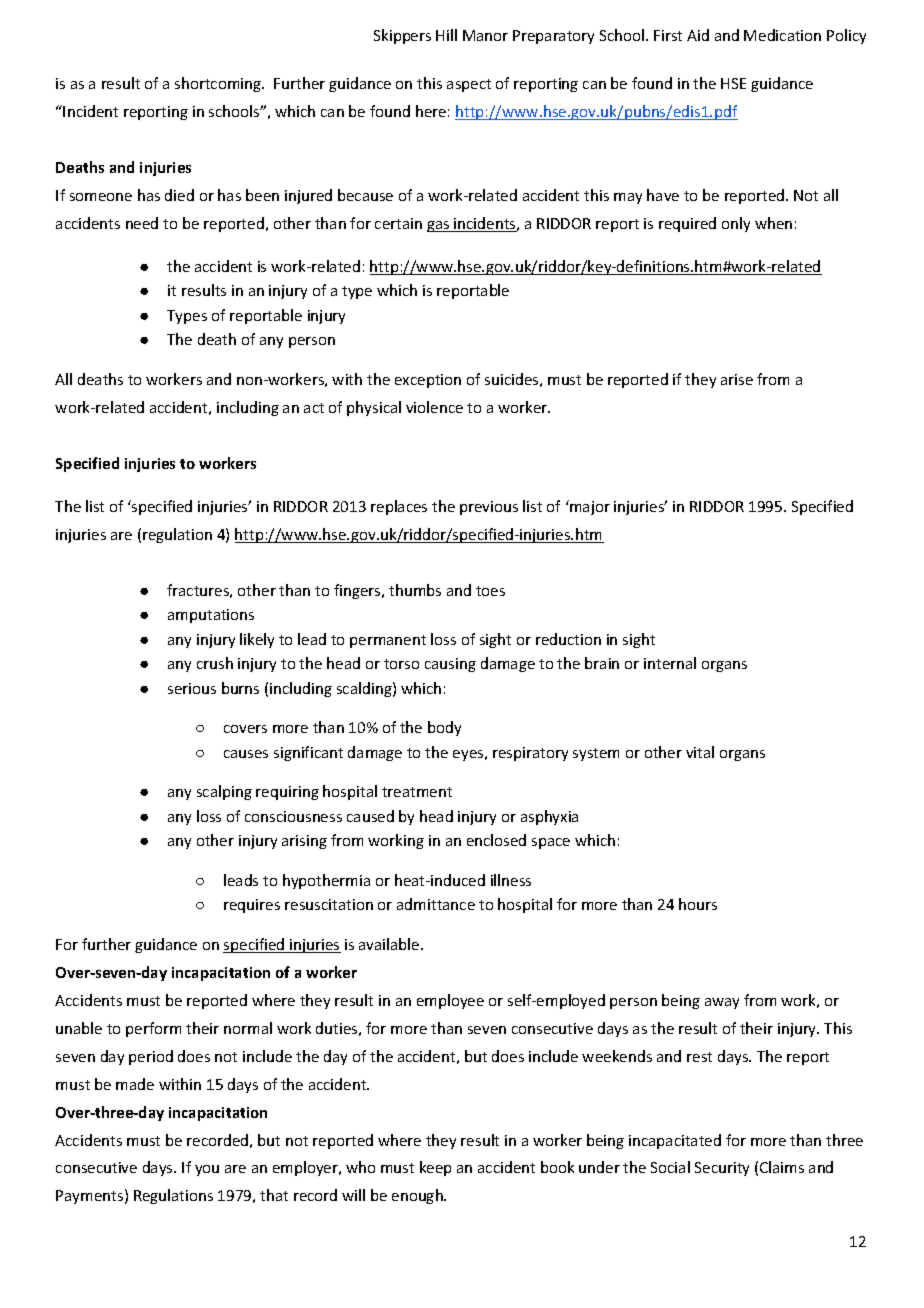  Describe the element at coordinates (207, 1170) in the screenshot. I see `you` at that location.
